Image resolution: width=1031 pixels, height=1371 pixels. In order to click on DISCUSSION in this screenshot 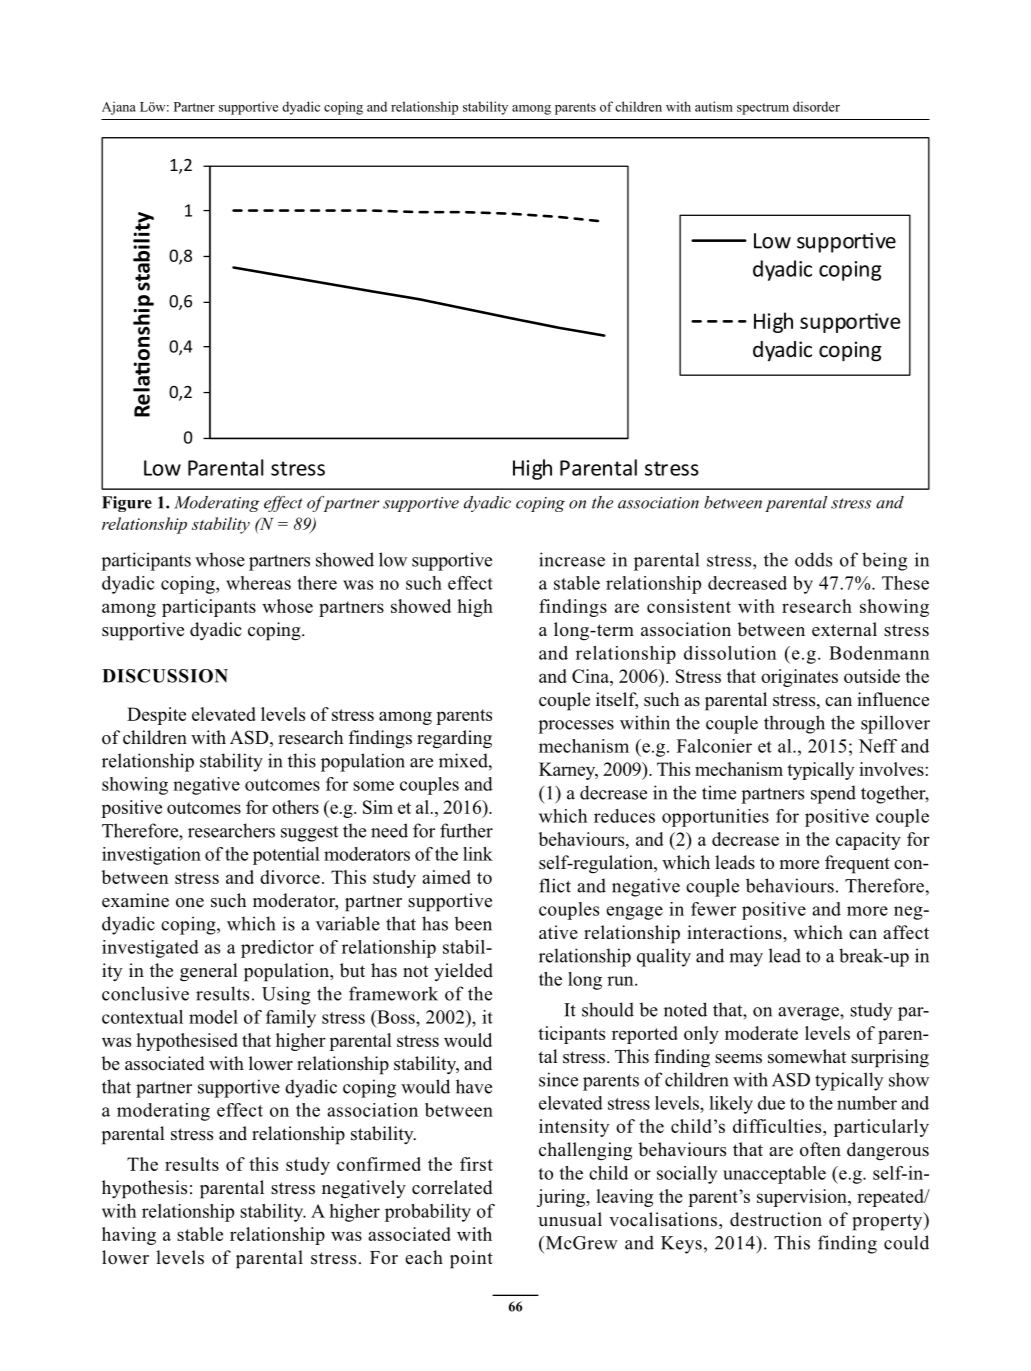, I will do `click(165, 676)`.
